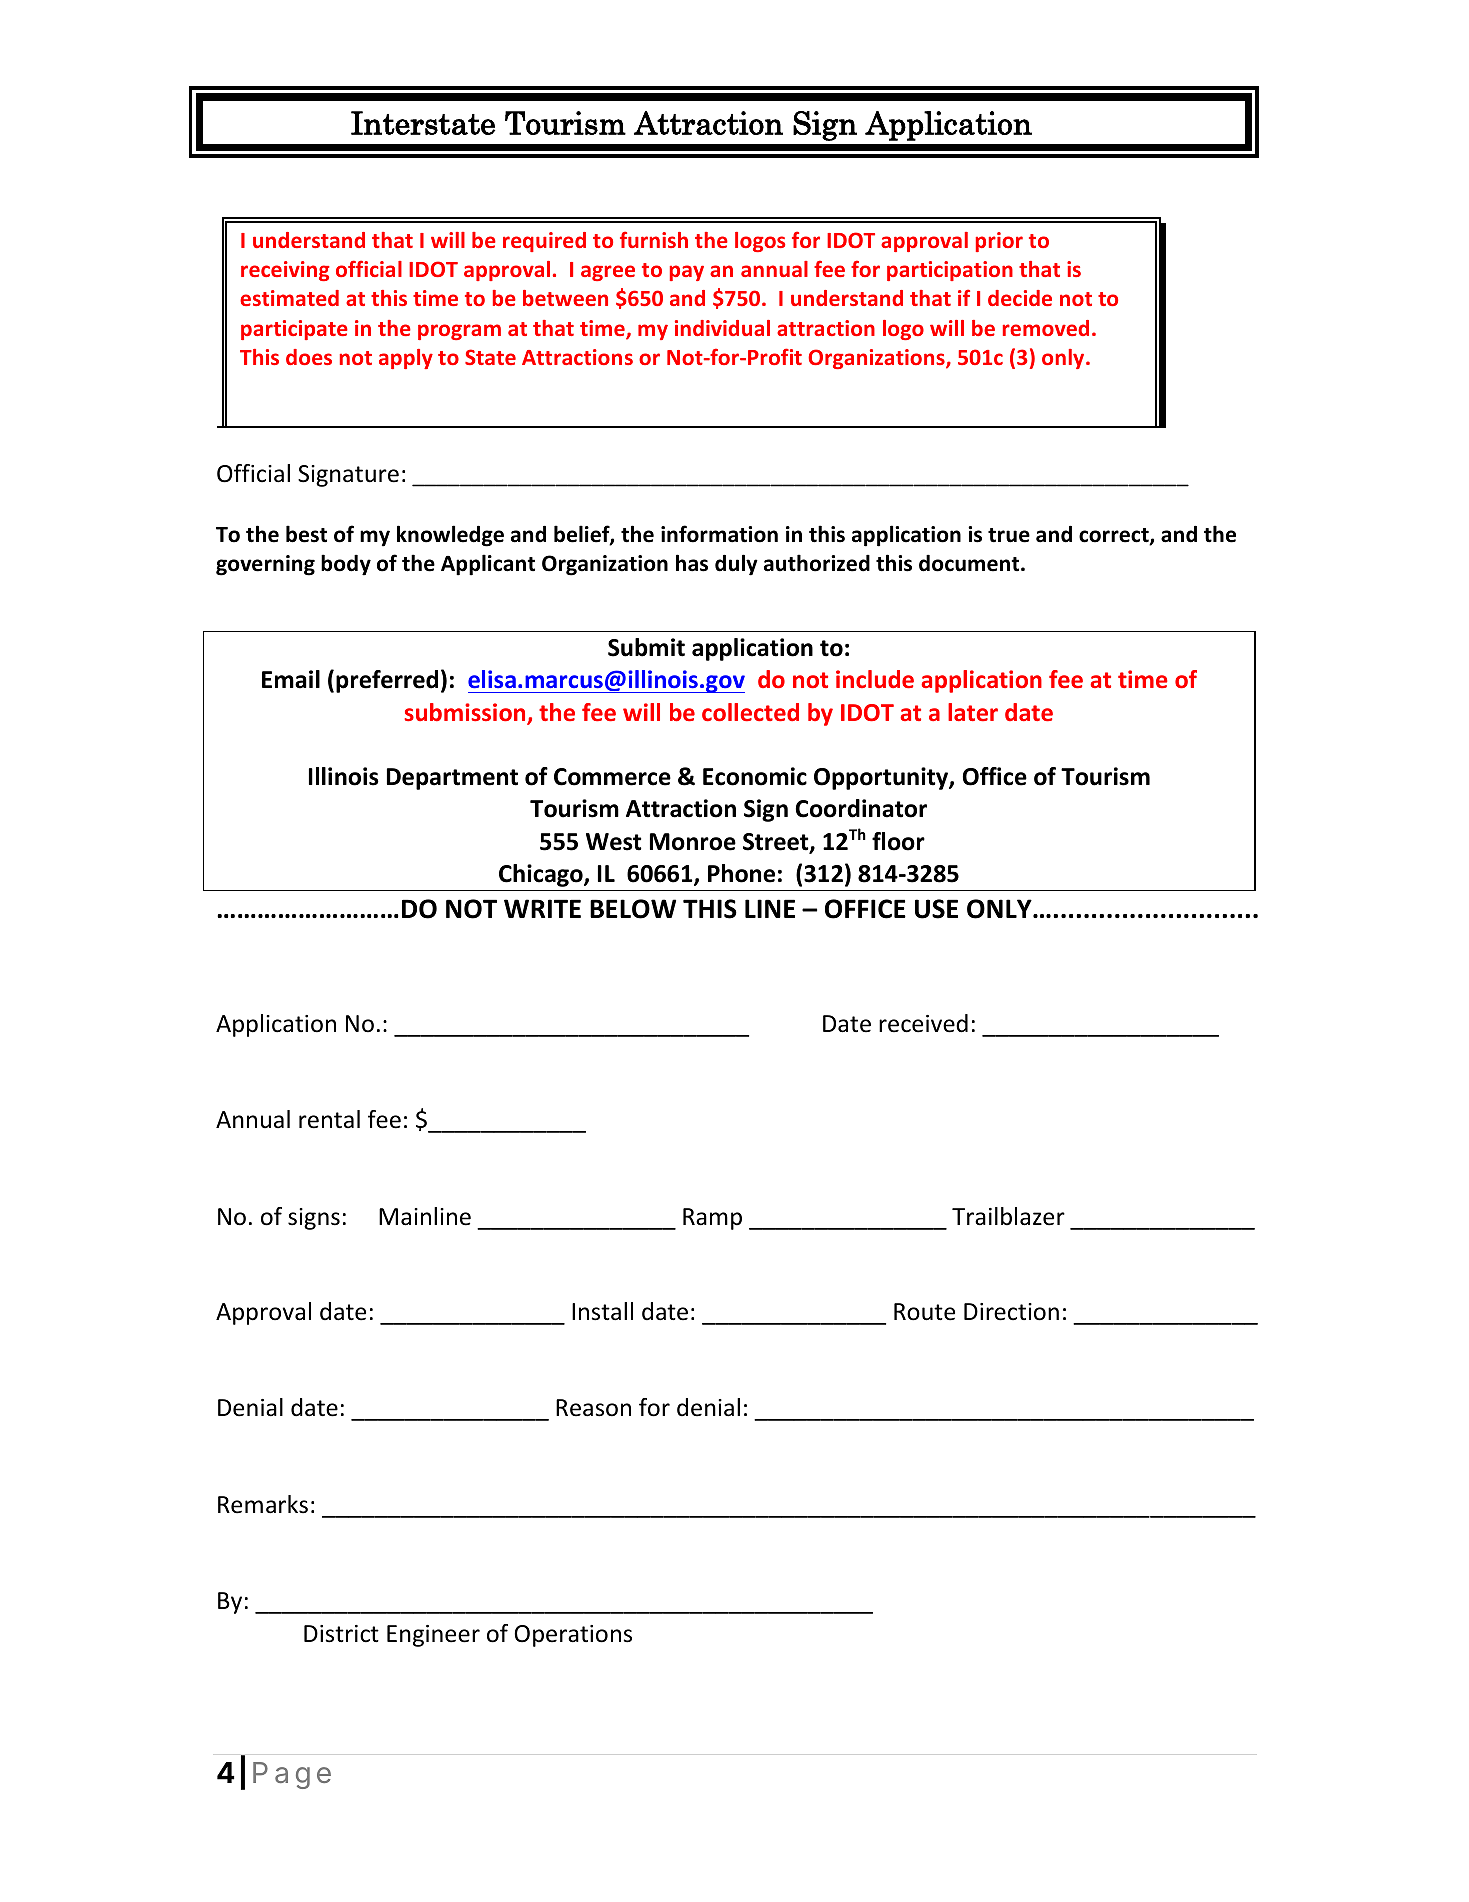 Image resolution: width=1469 pixels, height=1902 pixels. I want to click on WRITE, so click(542, 908).
